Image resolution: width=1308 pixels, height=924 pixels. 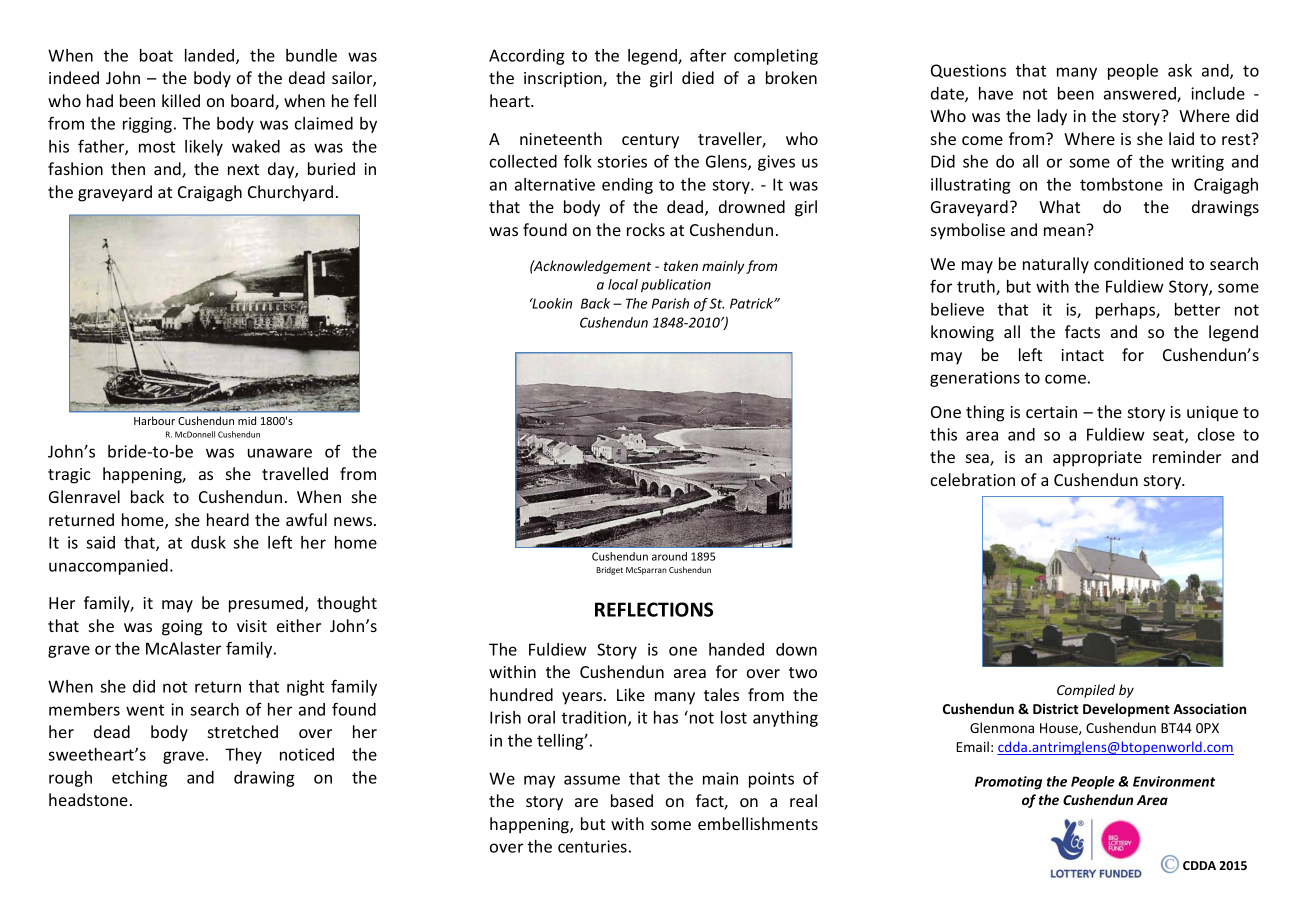 What do you see at coordinates (88, 799) in the screenshot?
I see `headstone` at bounding box center [88, 799].
